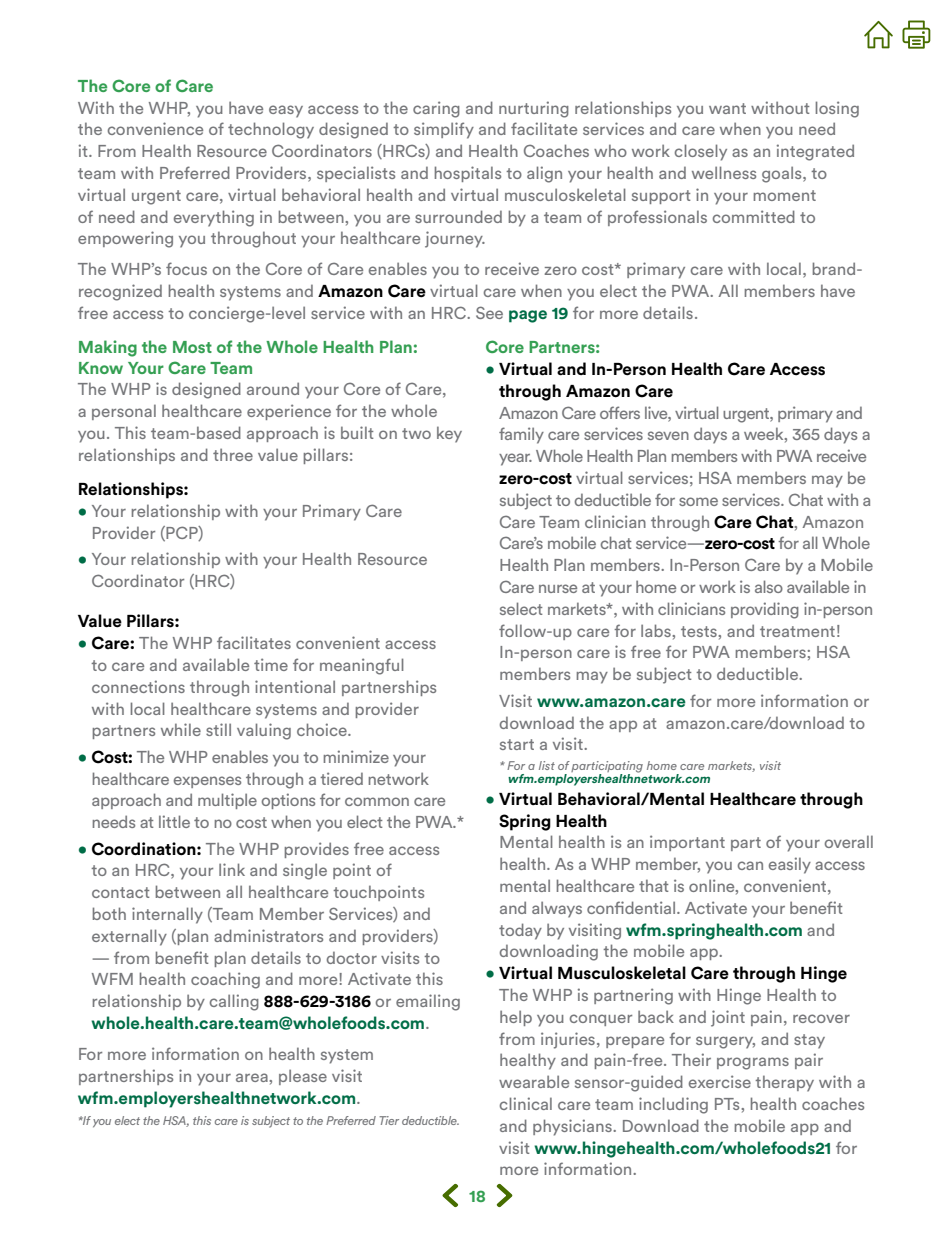 This page has height=1233, width=952. I want to click on time, so click(271, 664).
